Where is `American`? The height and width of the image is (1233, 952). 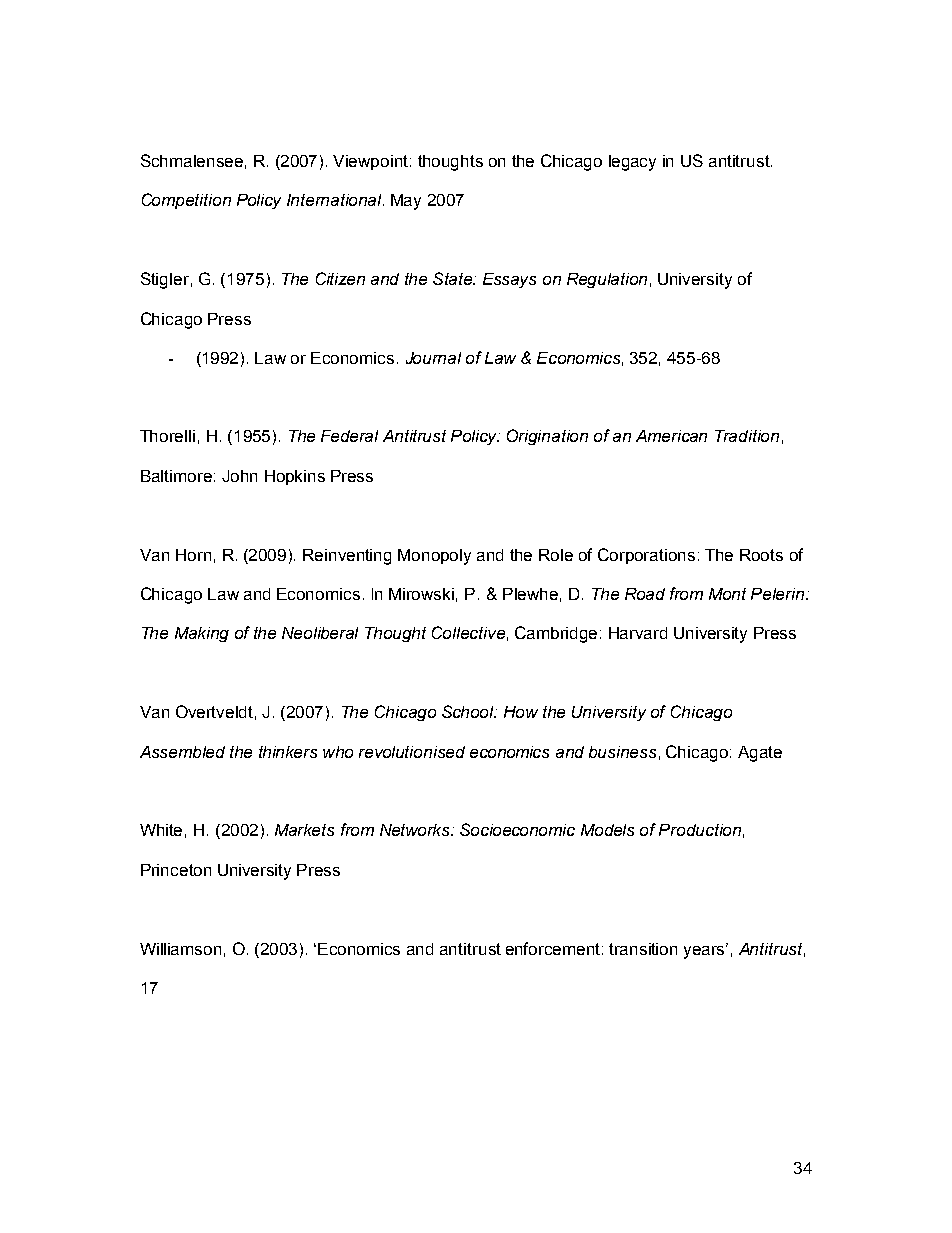
American is located at coordinates (671, 436).
